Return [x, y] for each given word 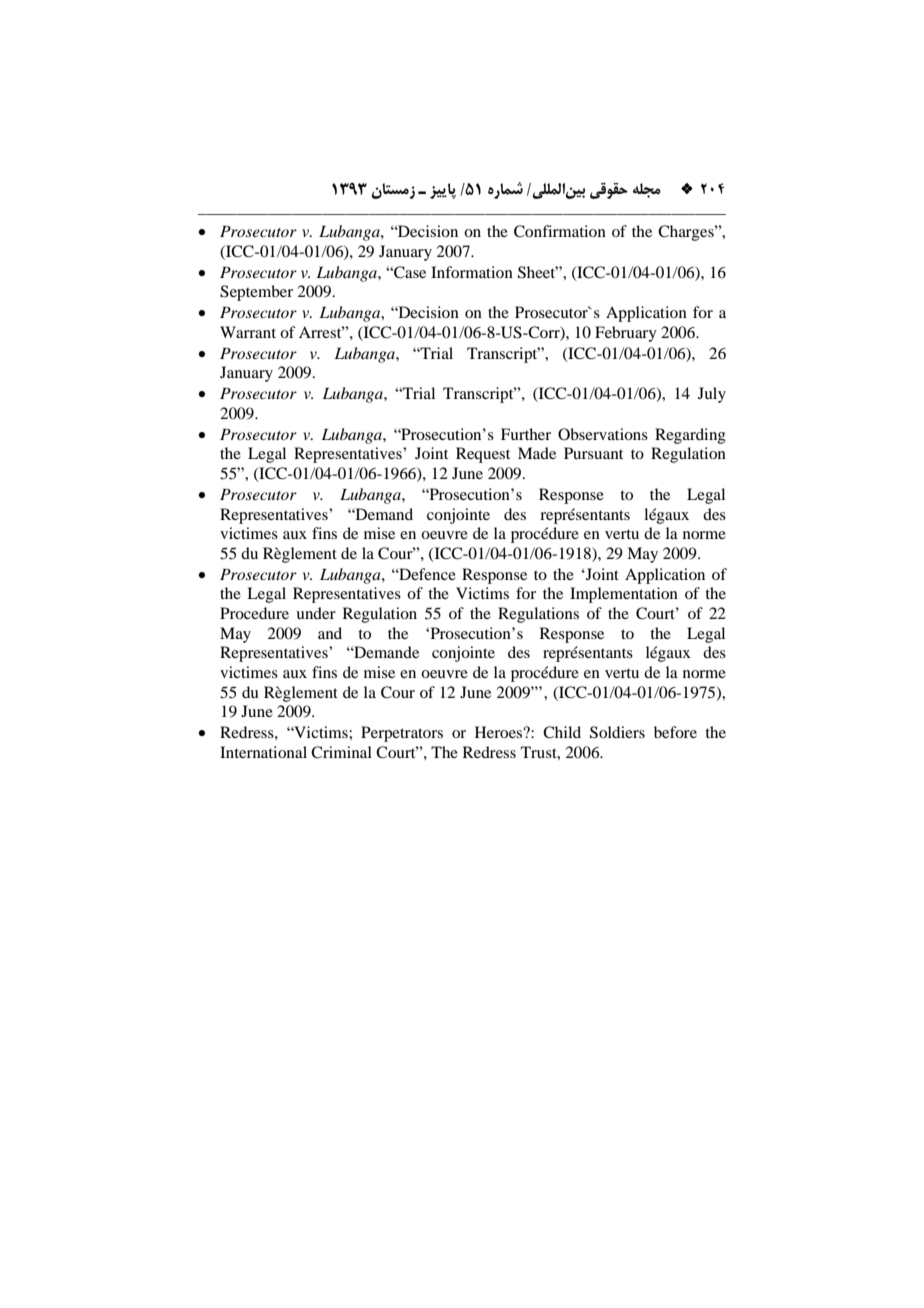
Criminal [341, 752]
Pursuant [593, 453]
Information [472, 272]
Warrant [248, 332]
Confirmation [560, 231]
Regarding [690, 436]
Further [526, 434]
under [316, 613]
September [256, 293]
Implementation [624, 595]
